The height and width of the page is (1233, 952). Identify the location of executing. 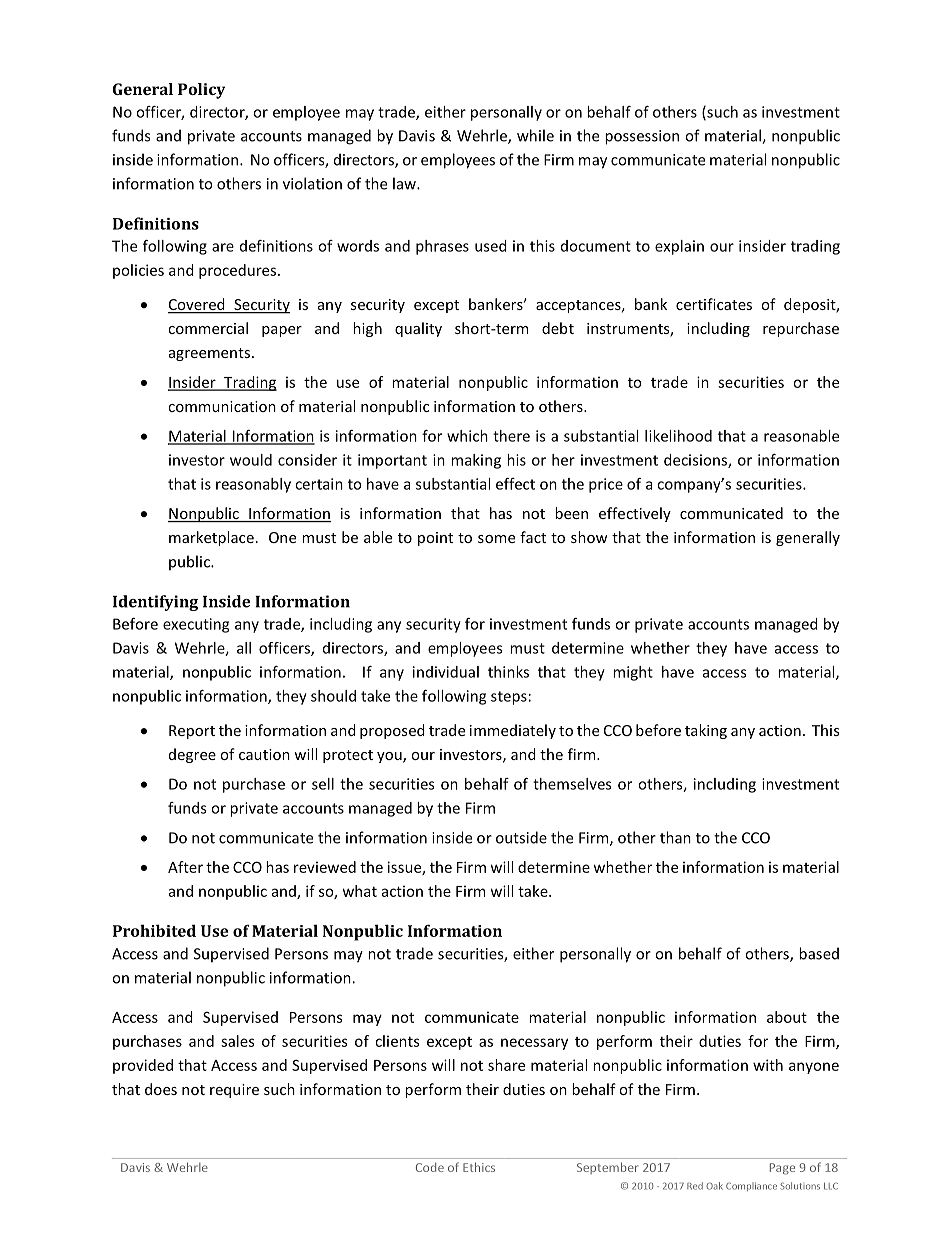
(196, 625).
